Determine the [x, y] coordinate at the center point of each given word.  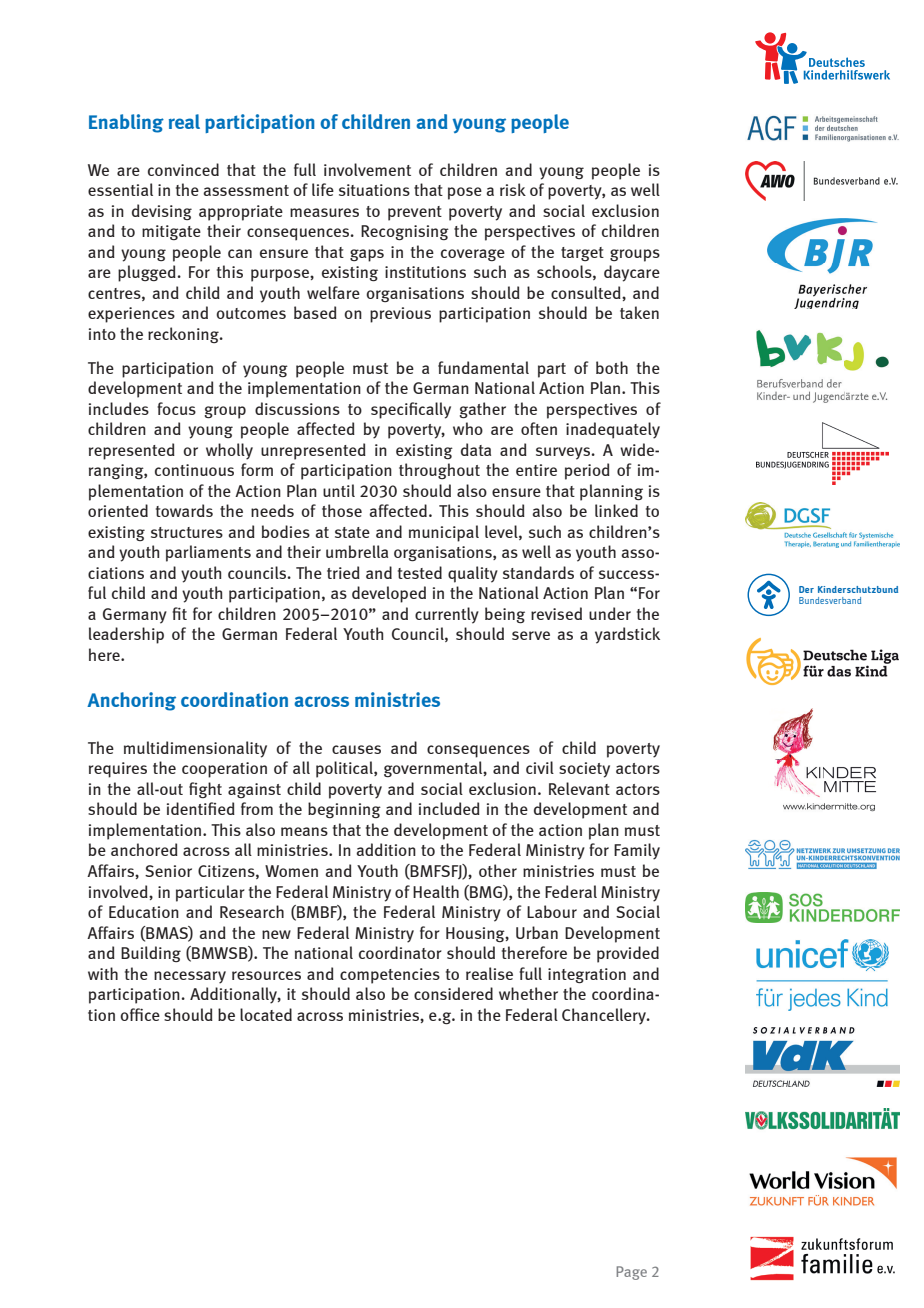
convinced [183, 169]
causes [356, 749]
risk [513, 189]
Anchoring [131, 701]
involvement [367, 169]
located [266, 1014]
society [584, 770]
